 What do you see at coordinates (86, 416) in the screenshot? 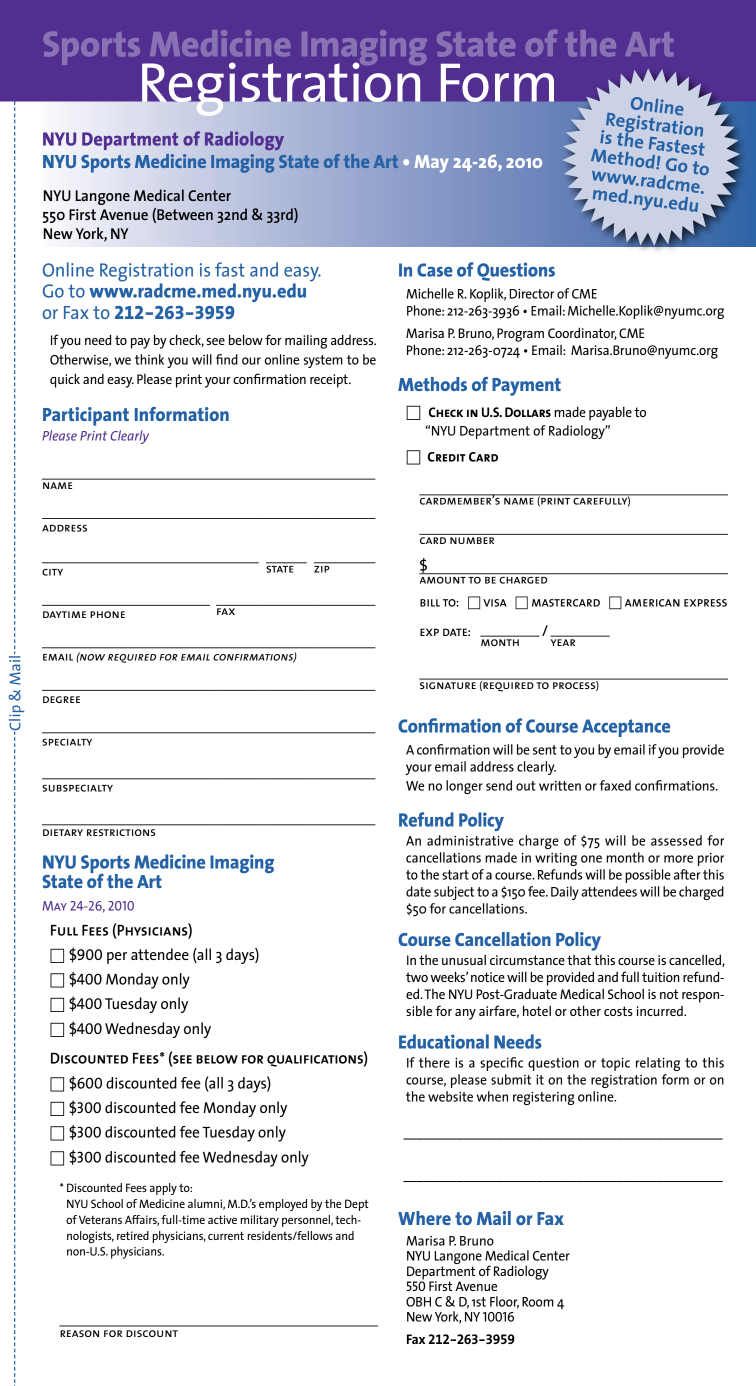
I see `Participant` at bounding box center [86, 416].
